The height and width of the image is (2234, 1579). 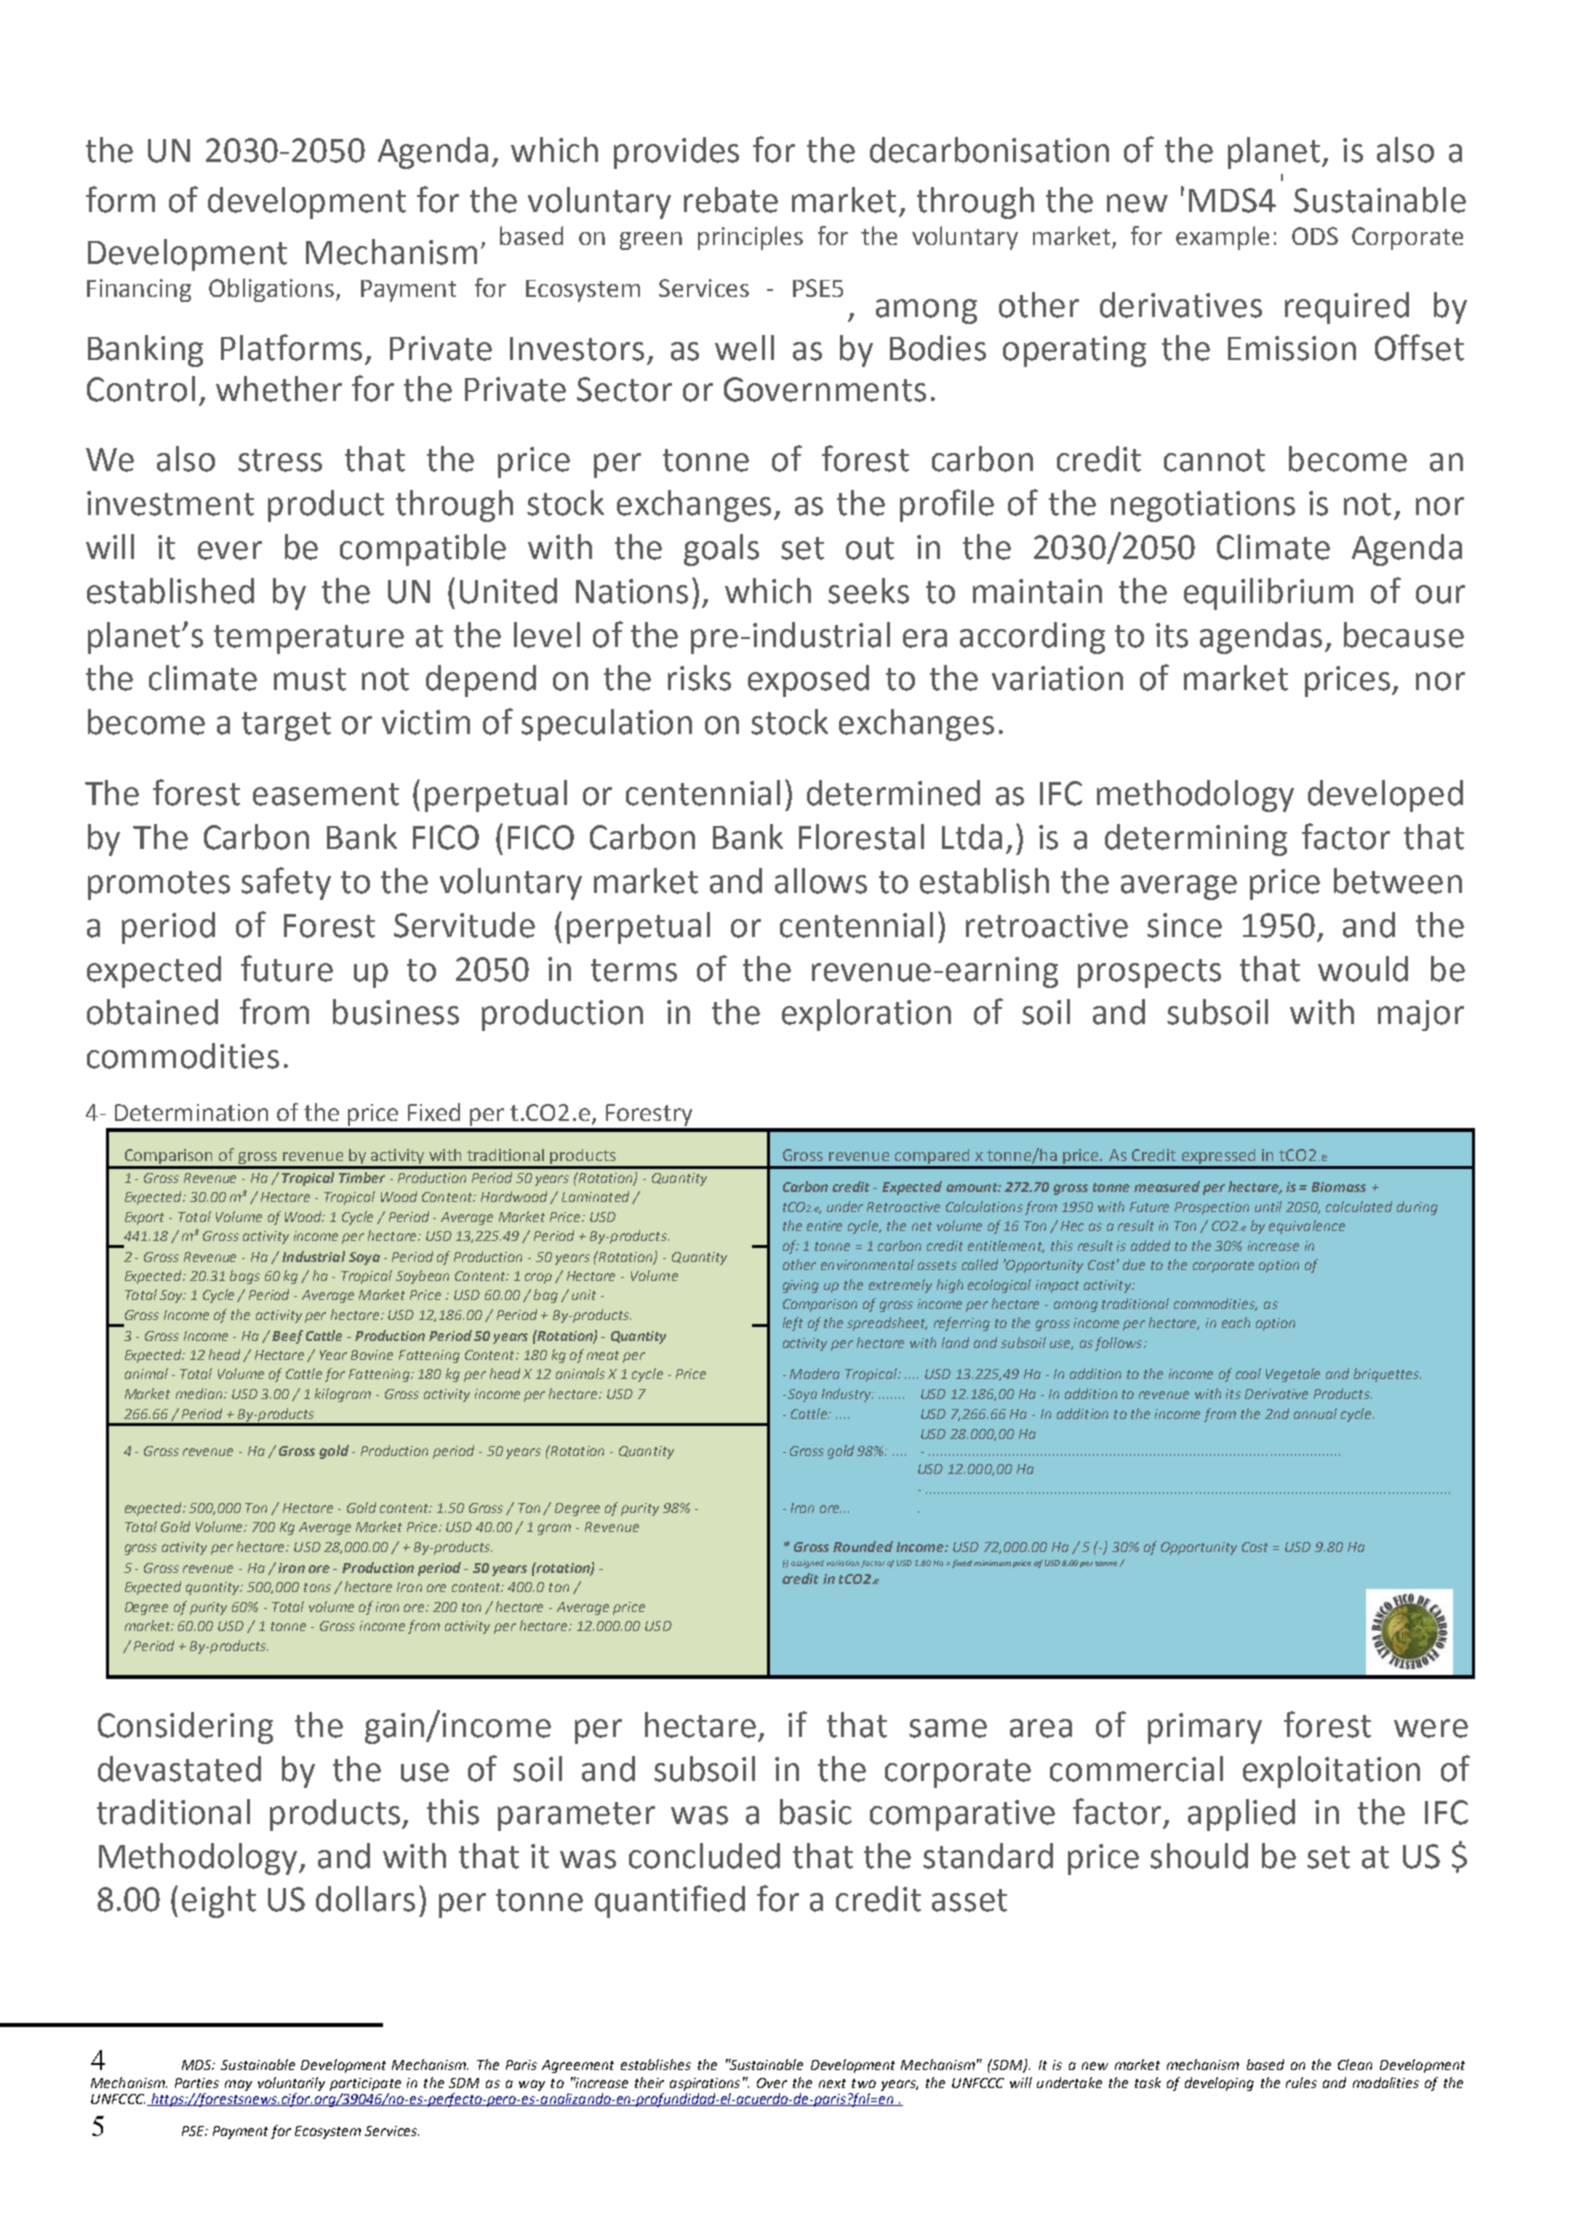 What do you see at coordinates (273, 290) in the image?
I see `Obligations` at bounding box center [273, 290].
